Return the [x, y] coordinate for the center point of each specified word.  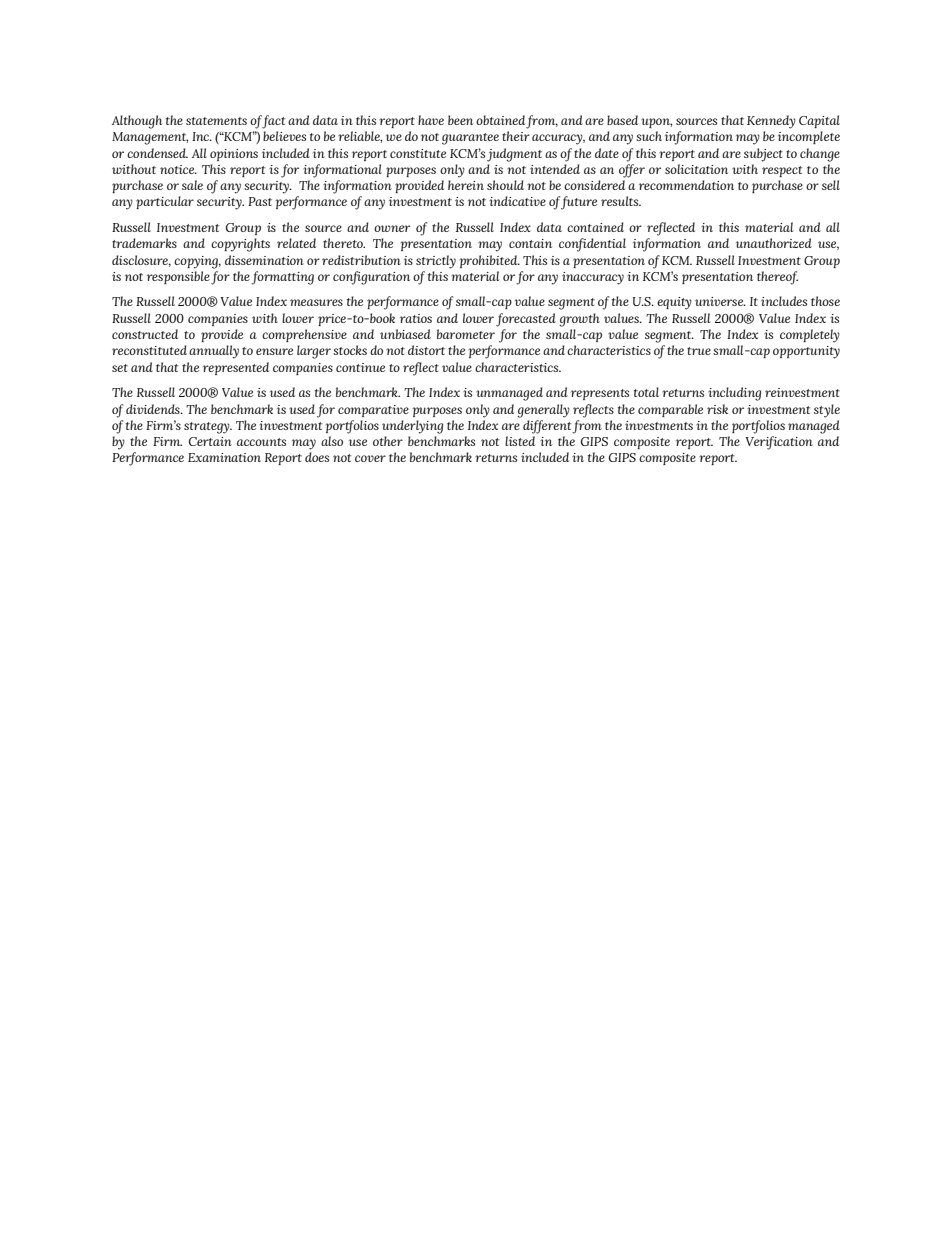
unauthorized [774, 243]
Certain [210, 441]
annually [214, 352]
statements [216, 121]
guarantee [470, 139]
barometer [466, 334]
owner [392, 228]
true [699, 351]
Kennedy [771, 122]
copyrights [240, 245]
